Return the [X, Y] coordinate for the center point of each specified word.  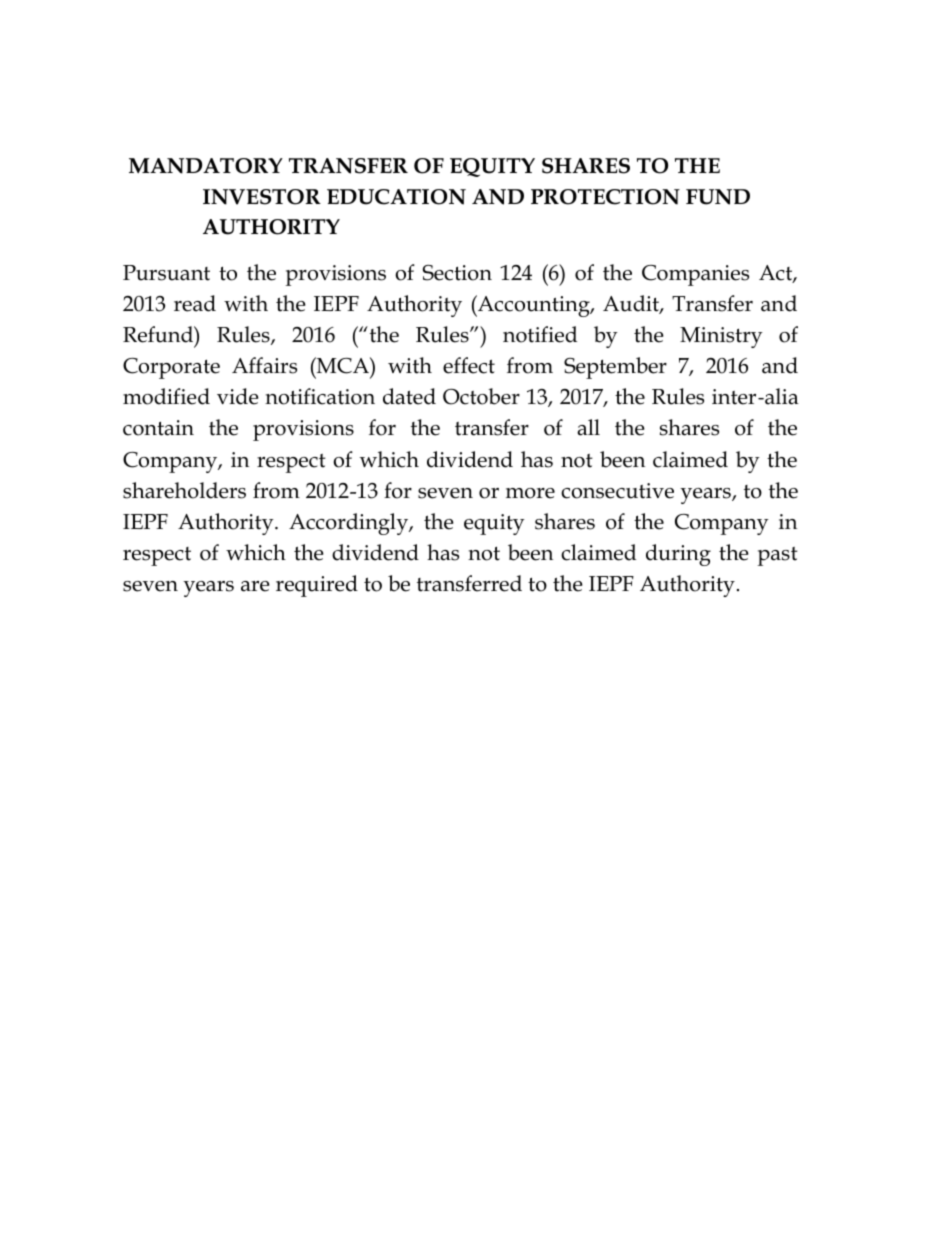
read [195, 303]
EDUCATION [396, 197]
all [588, 427]
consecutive [617, 491]
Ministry [721, 337]
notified [540, 334]
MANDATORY [206, 166]
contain [158, 428]
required [317, 586]
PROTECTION [605, 197]
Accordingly [350, 524]
